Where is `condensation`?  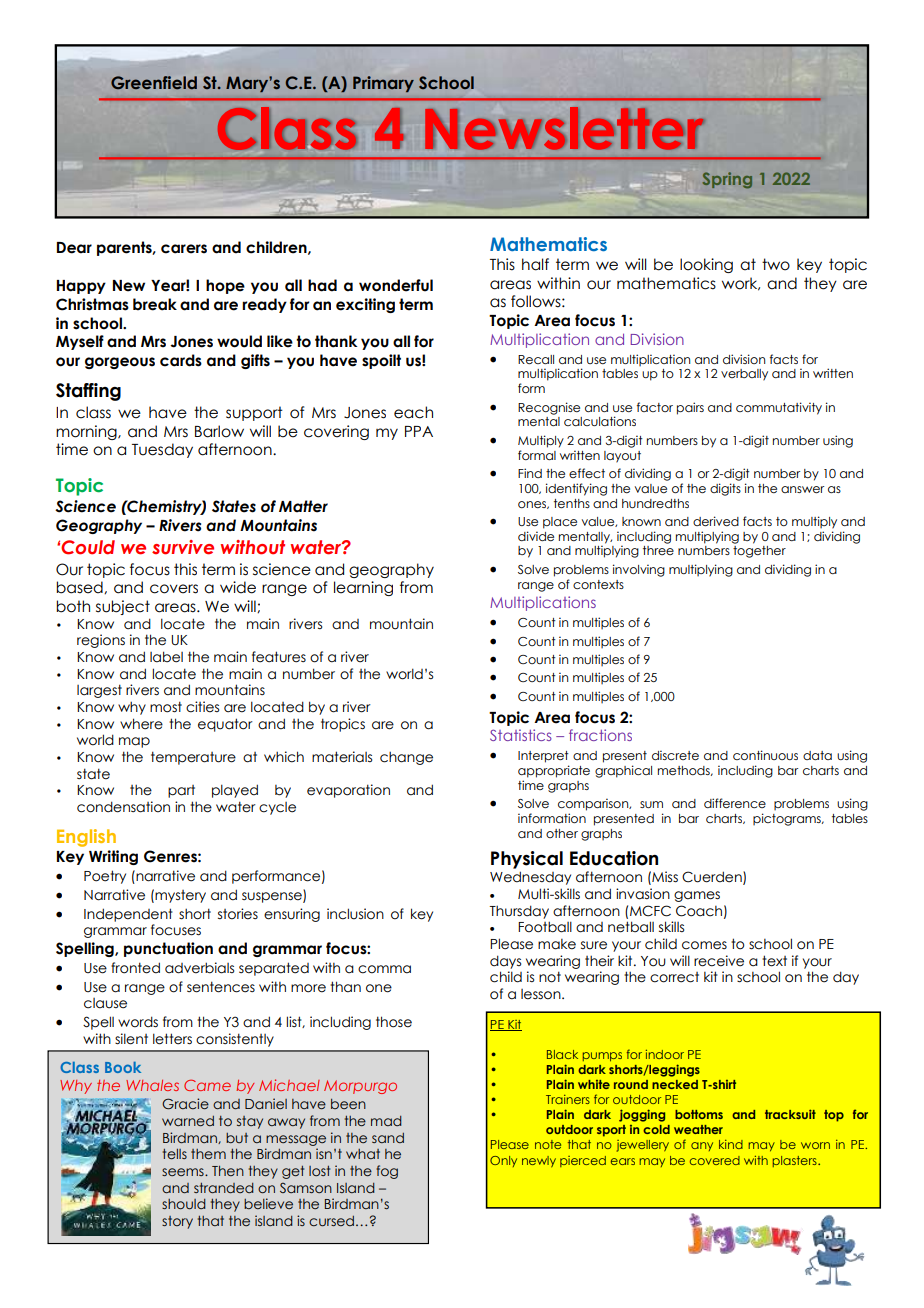 condensation is located at coordinates (123, 807).
